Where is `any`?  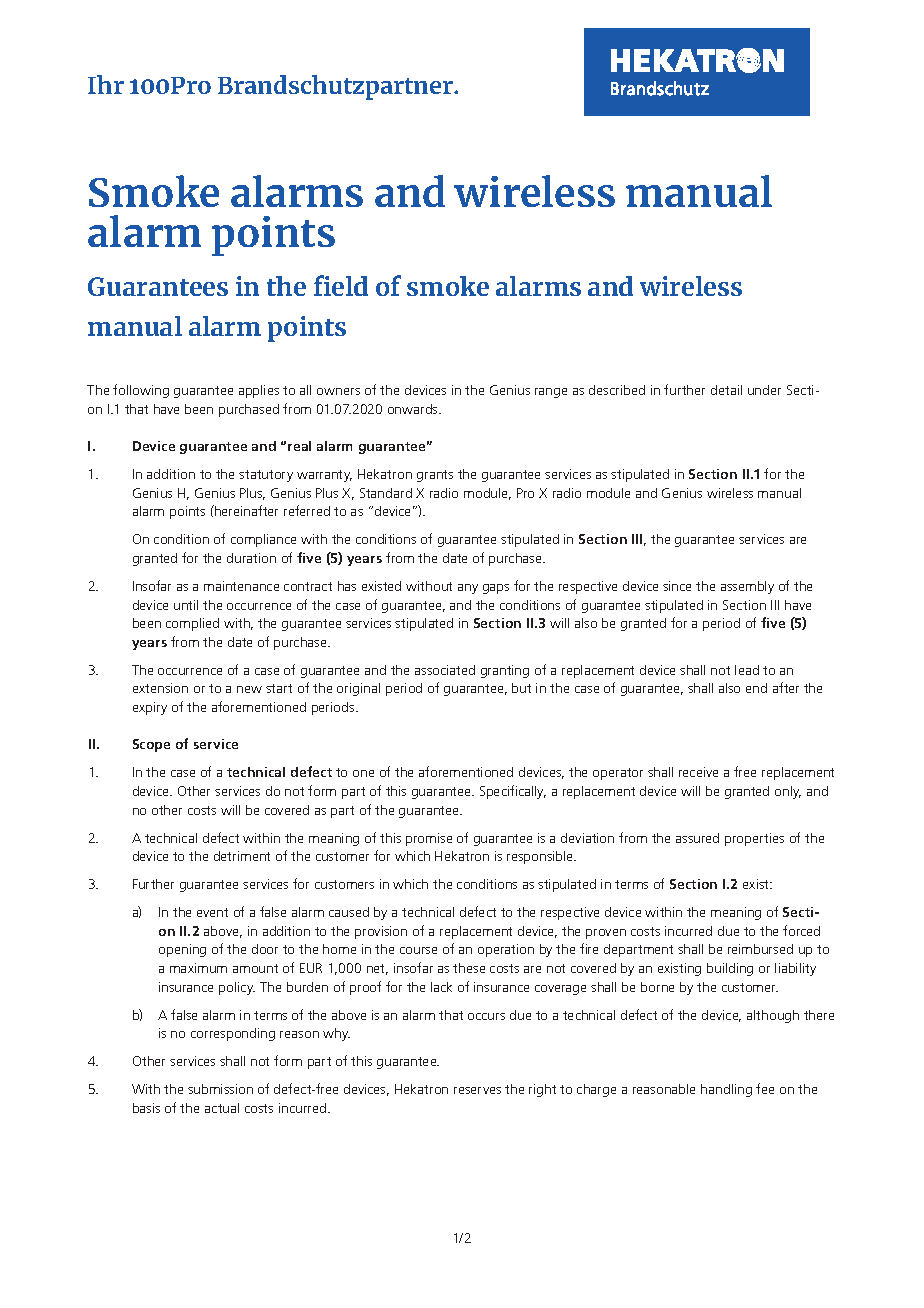 any is located at coordinates (468, 589).
